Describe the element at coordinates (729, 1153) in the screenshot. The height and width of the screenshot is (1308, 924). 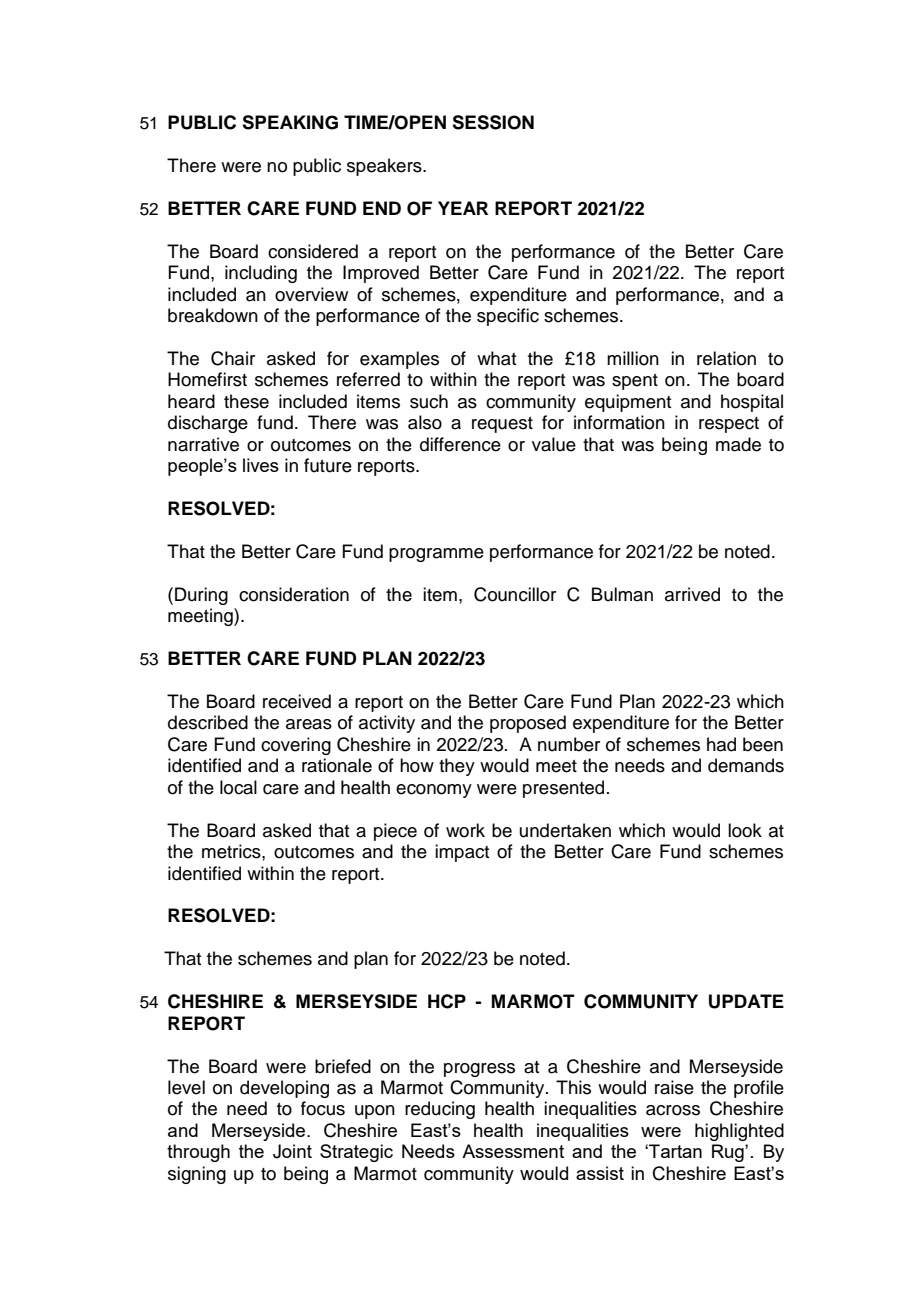
I see `Rug` at that location.
